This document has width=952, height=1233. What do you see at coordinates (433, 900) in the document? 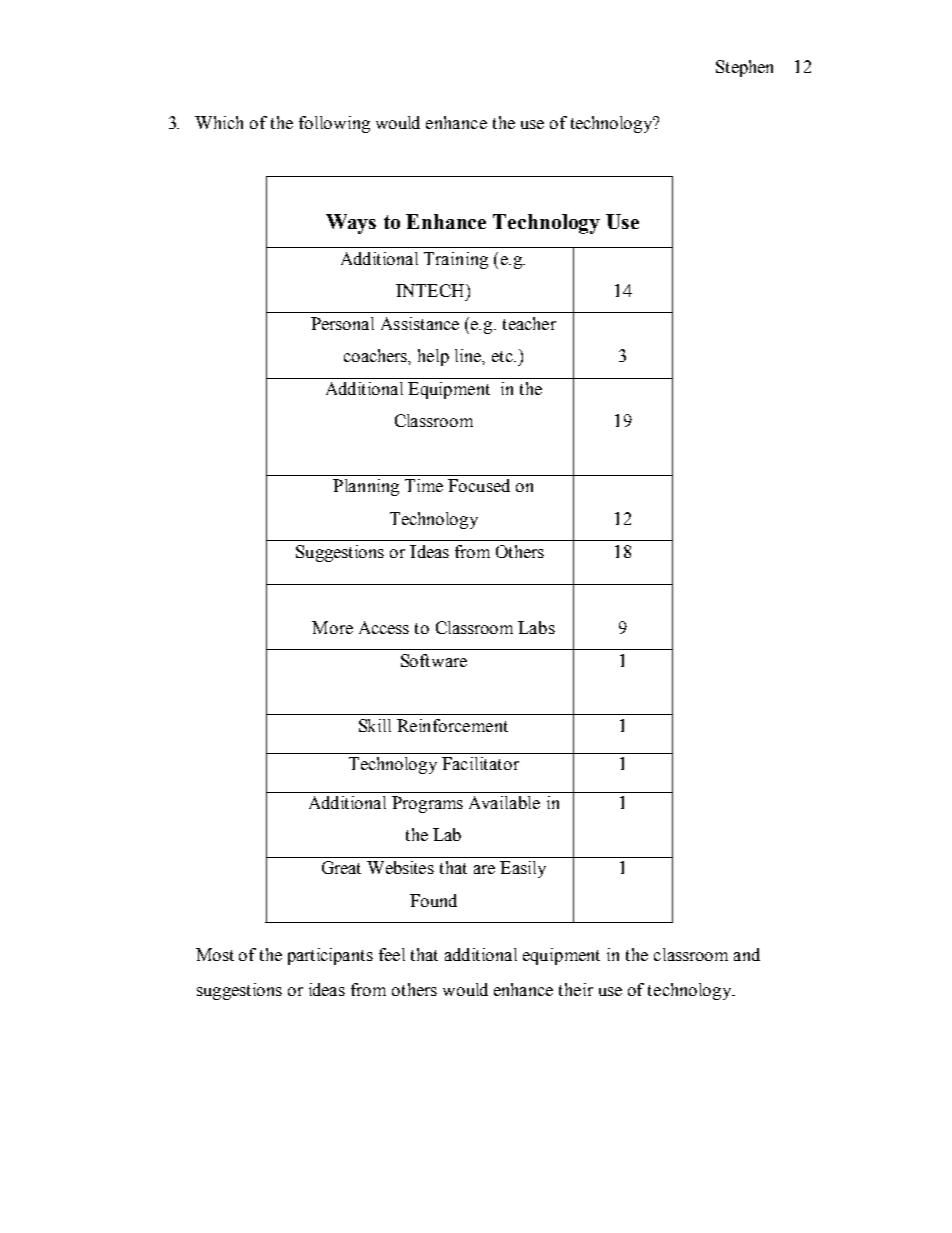
I see `Found` at bounding box center [433, 900].
